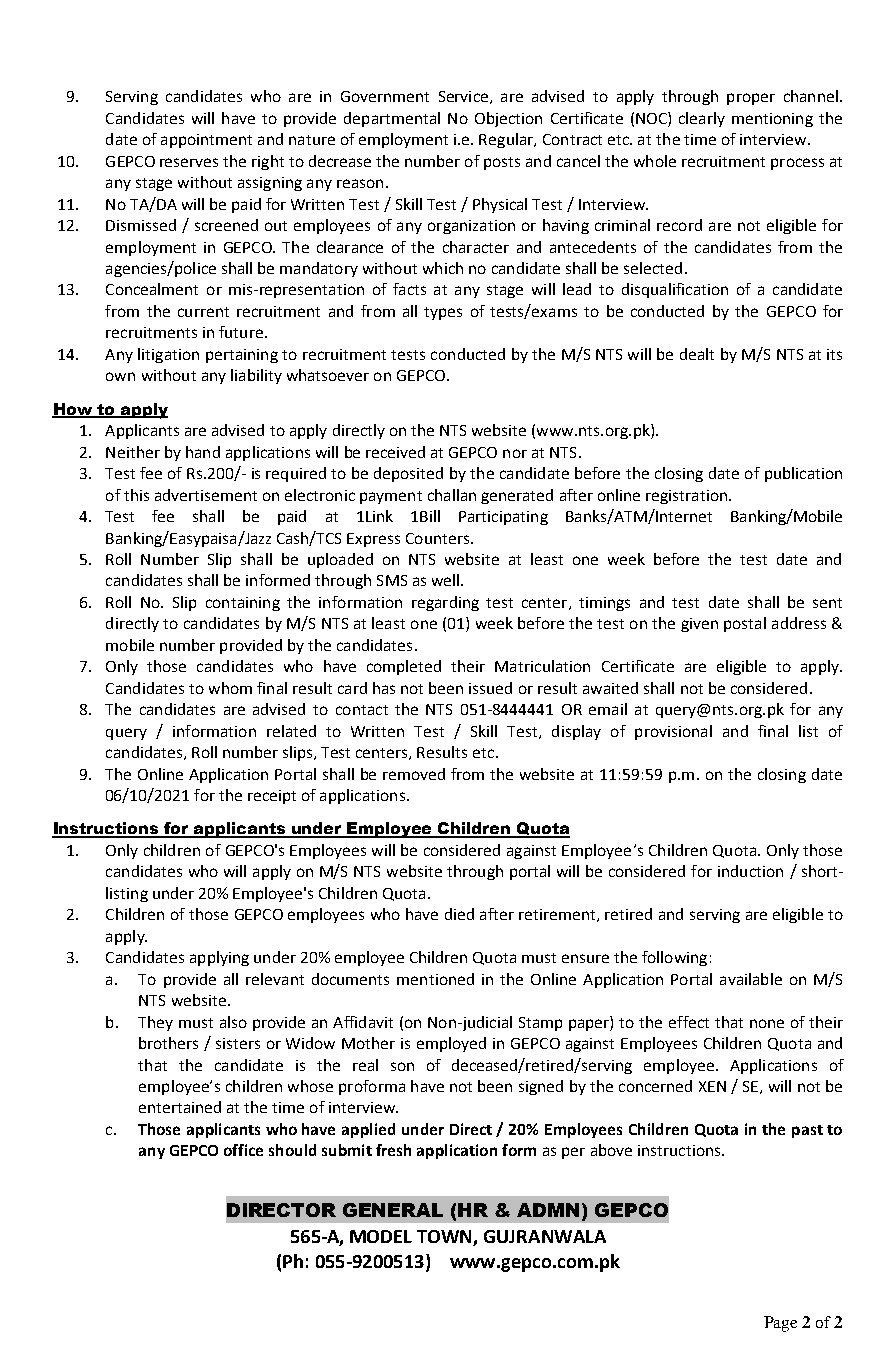 This screenshot has width=896, height=1371. Describe the element at coordinates (772, 120) in the screenshot. I see `mentioning` at that location.
